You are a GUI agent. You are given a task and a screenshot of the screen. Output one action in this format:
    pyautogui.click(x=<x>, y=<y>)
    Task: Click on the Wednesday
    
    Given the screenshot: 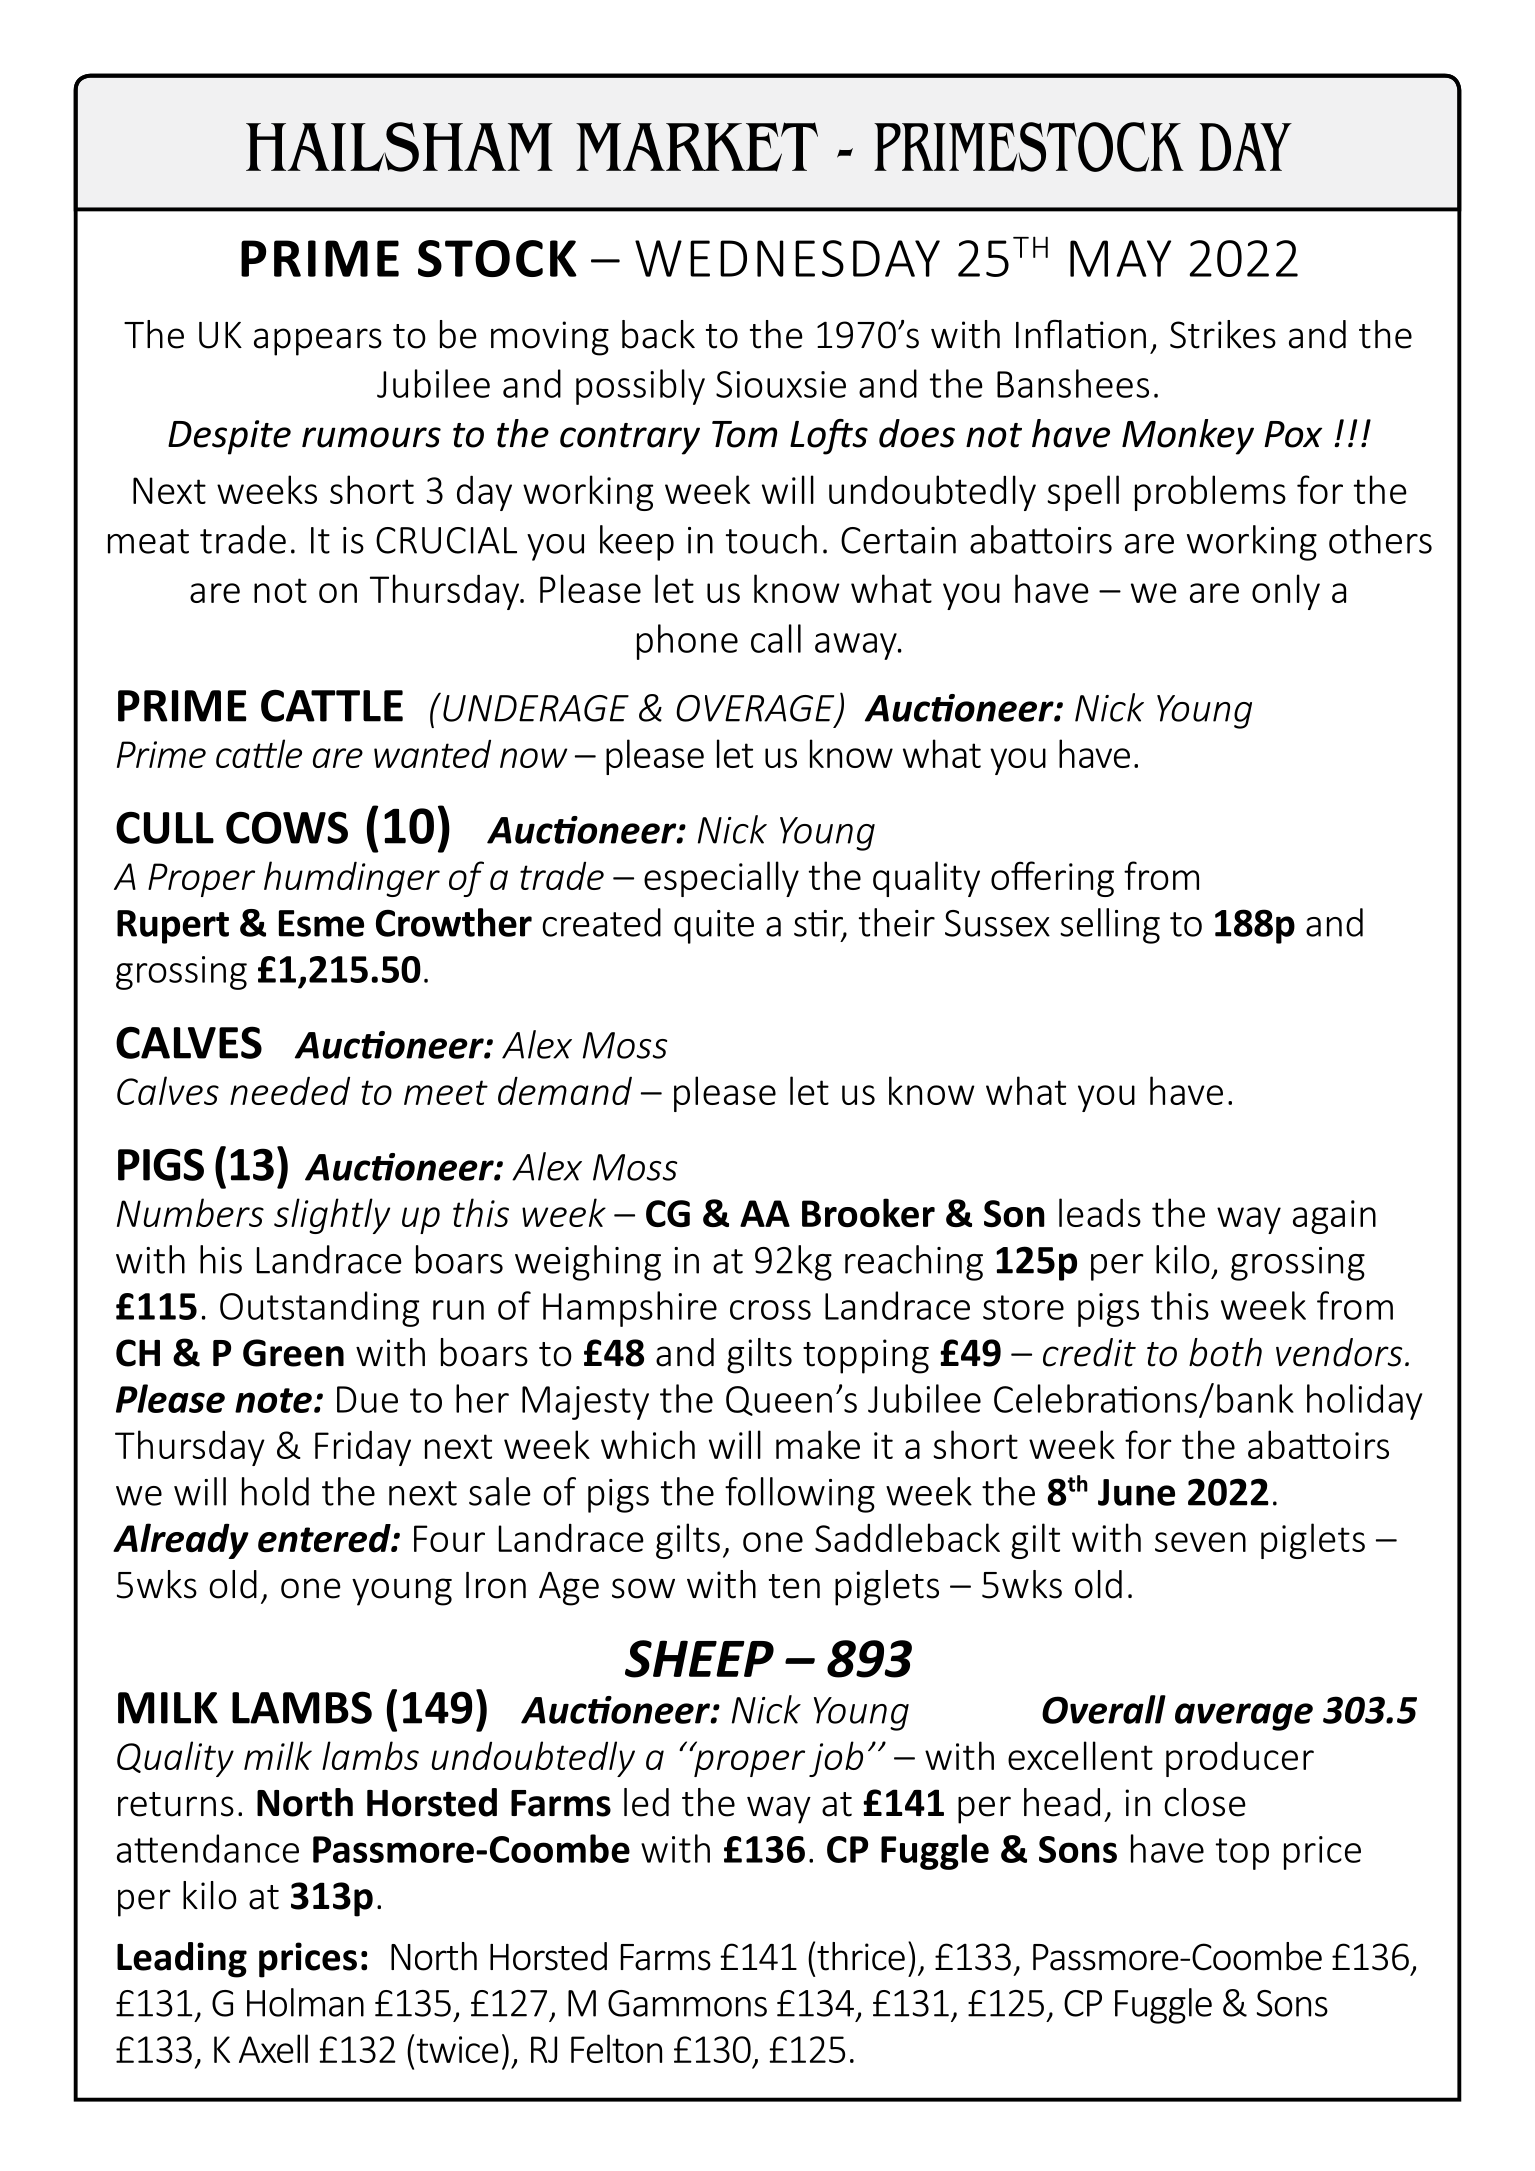 What is the action you would take?
    pyautogui.click(x=787, y=258)
